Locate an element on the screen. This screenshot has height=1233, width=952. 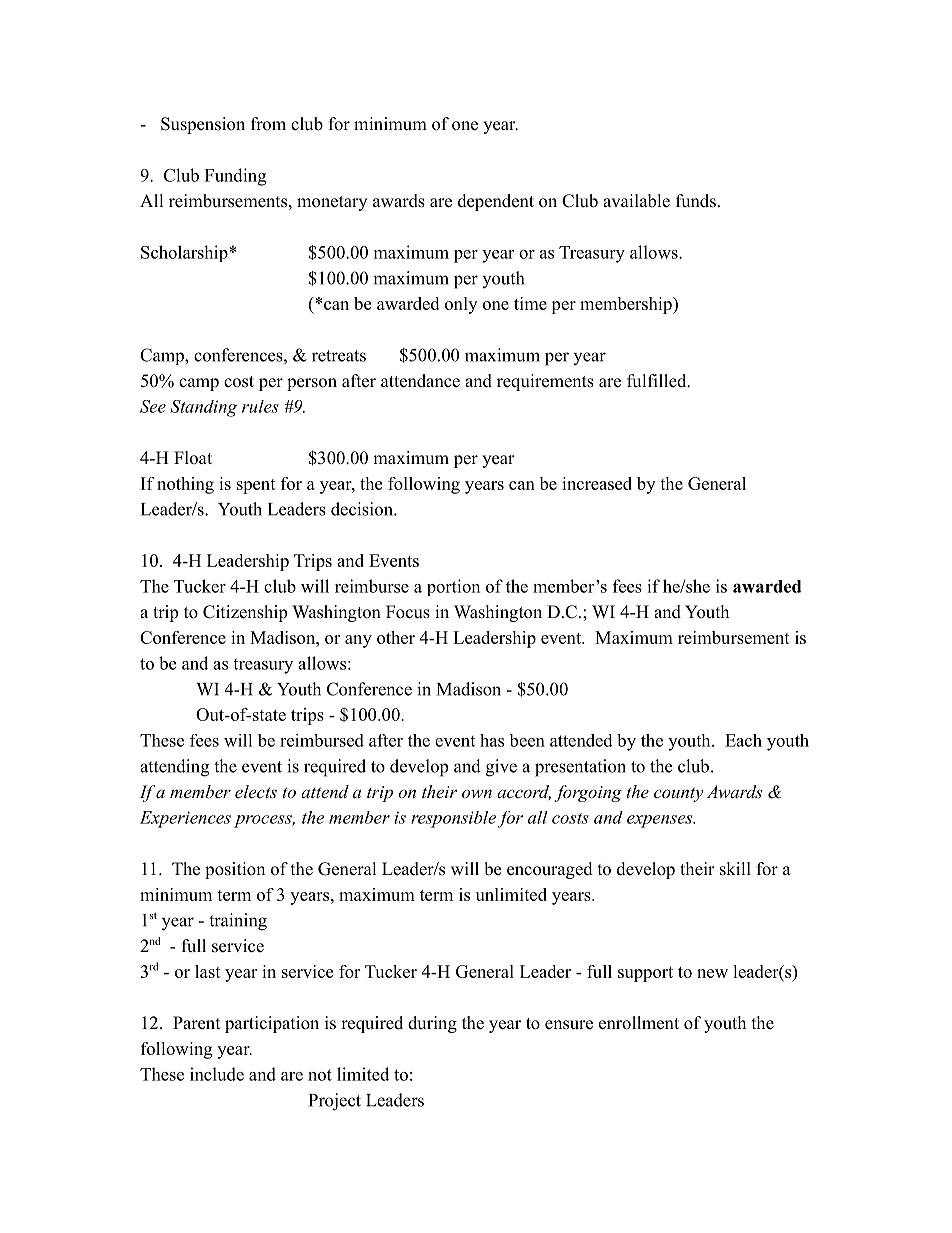
during is located at coordinates (432, 1024).
